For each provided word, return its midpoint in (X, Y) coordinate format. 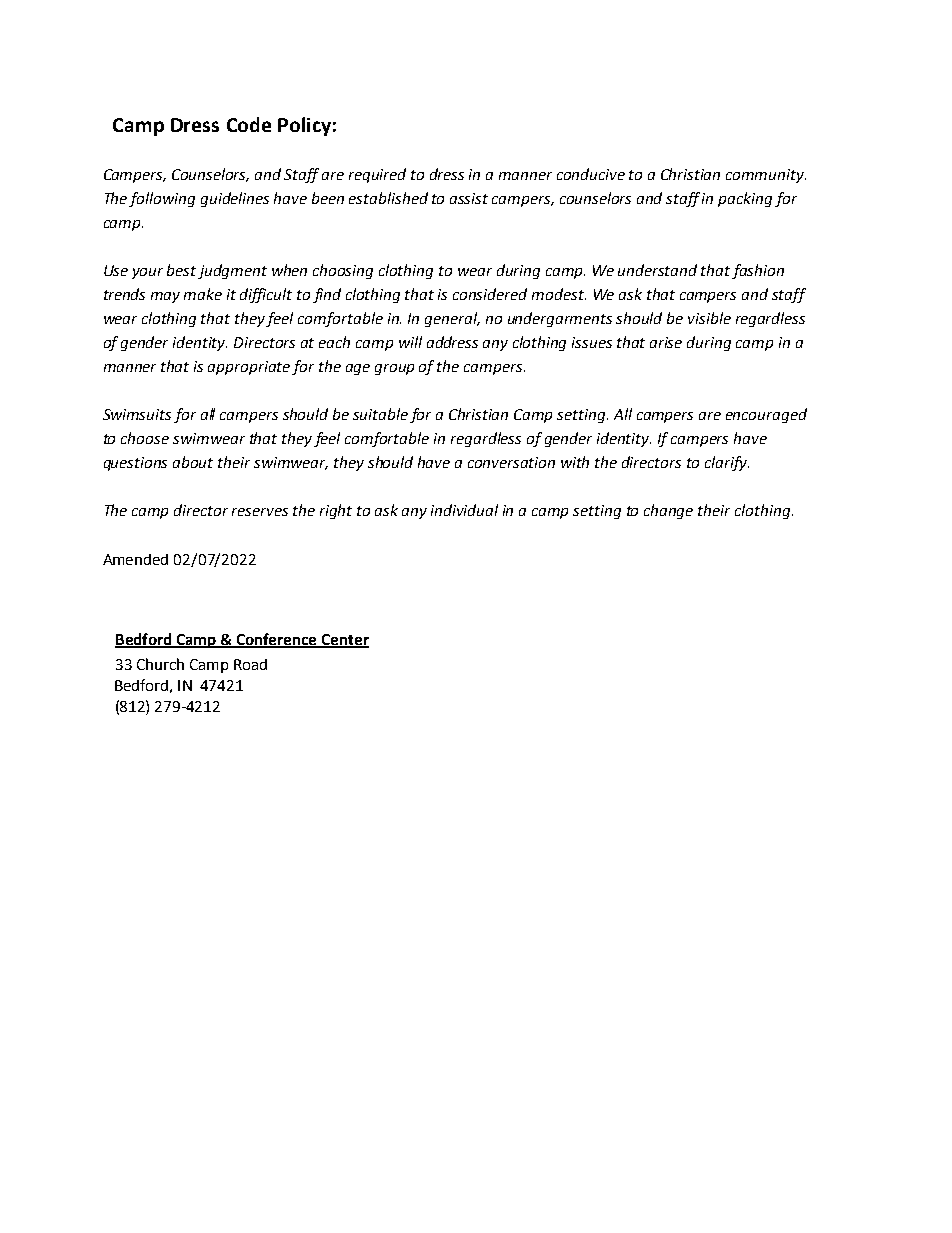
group (394, 369)
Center (344, 640)
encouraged (766, 415)
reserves (260, 512)
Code (249, 124)
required (377, 175)
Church (160, 664)
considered (490, 294)
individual (464, 510)
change (668, 511)
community (766, 176)
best (183, 271)
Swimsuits (137, 414)
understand (657, 270)
